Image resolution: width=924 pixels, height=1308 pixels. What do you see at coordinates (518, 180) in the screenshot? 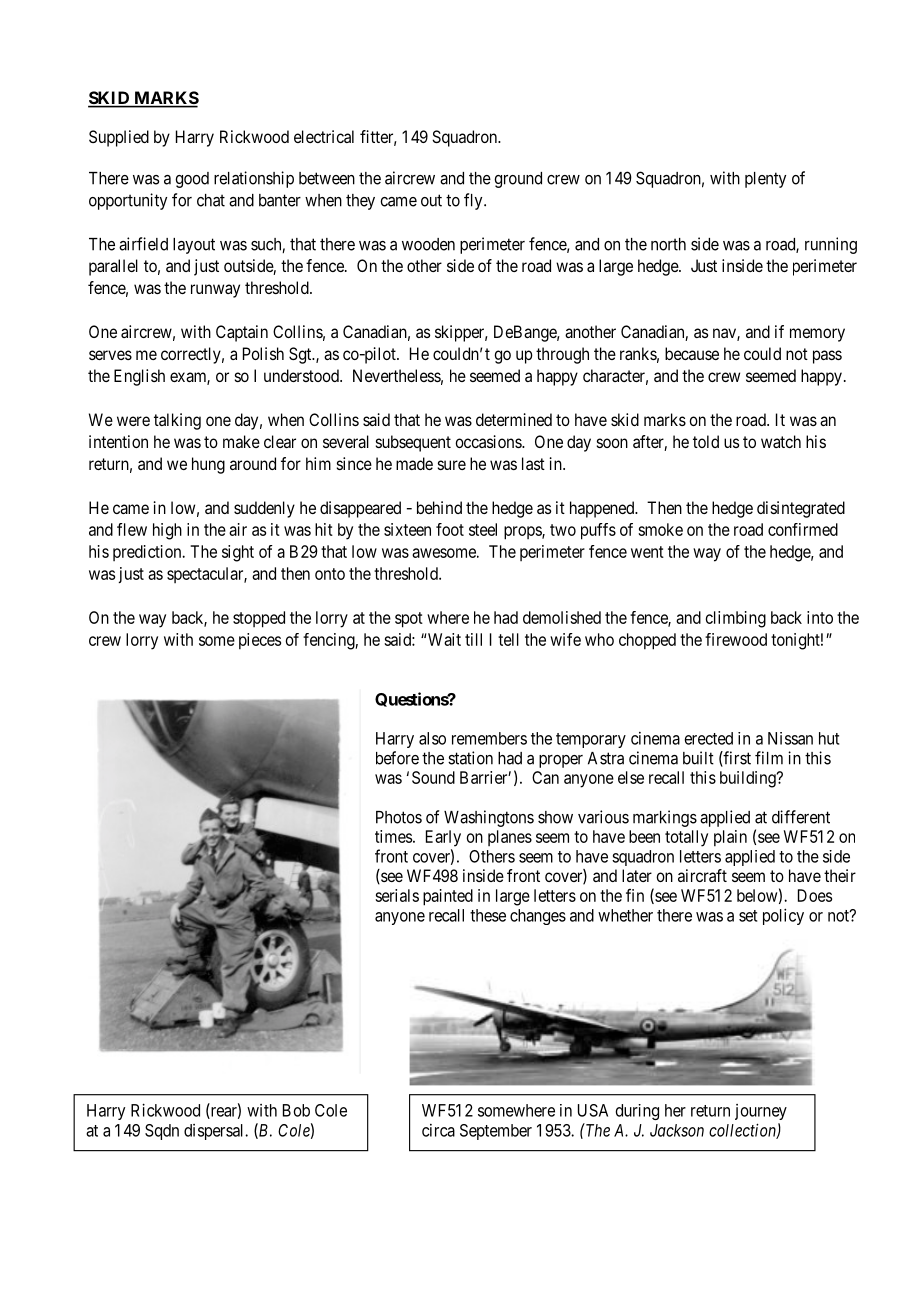
I see `ground` at bounding box center [518, 180].
